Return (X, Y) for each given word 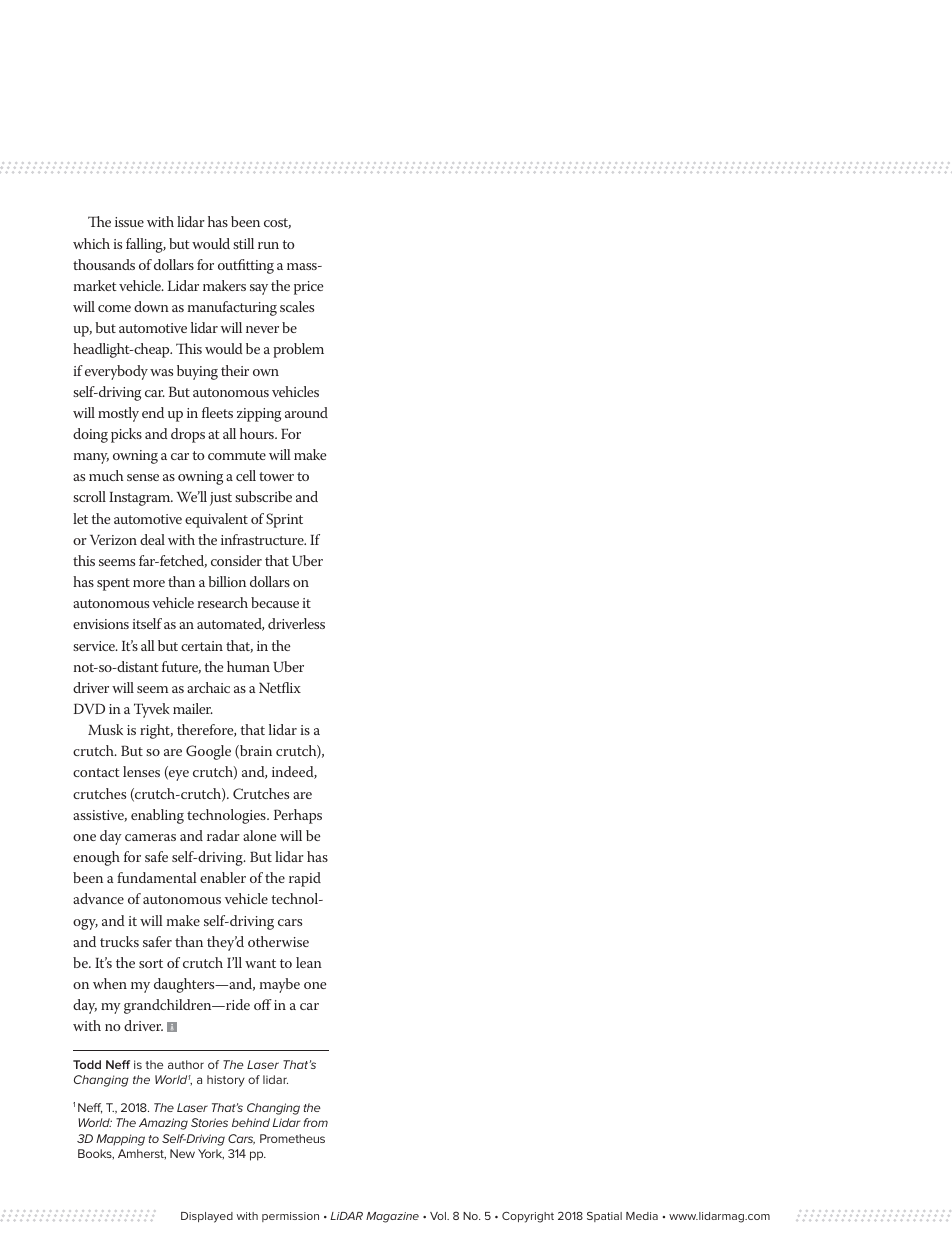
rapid (305, 879)
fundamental (157, 877)
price (309, 288)
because (275, 602)
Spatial (604, 1216)
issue (129, 222)
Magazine (392, 1217)
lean (309, 962)
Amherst (142, 1154)
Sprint (284, 520)
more (149, 583)
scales (297, 306)
